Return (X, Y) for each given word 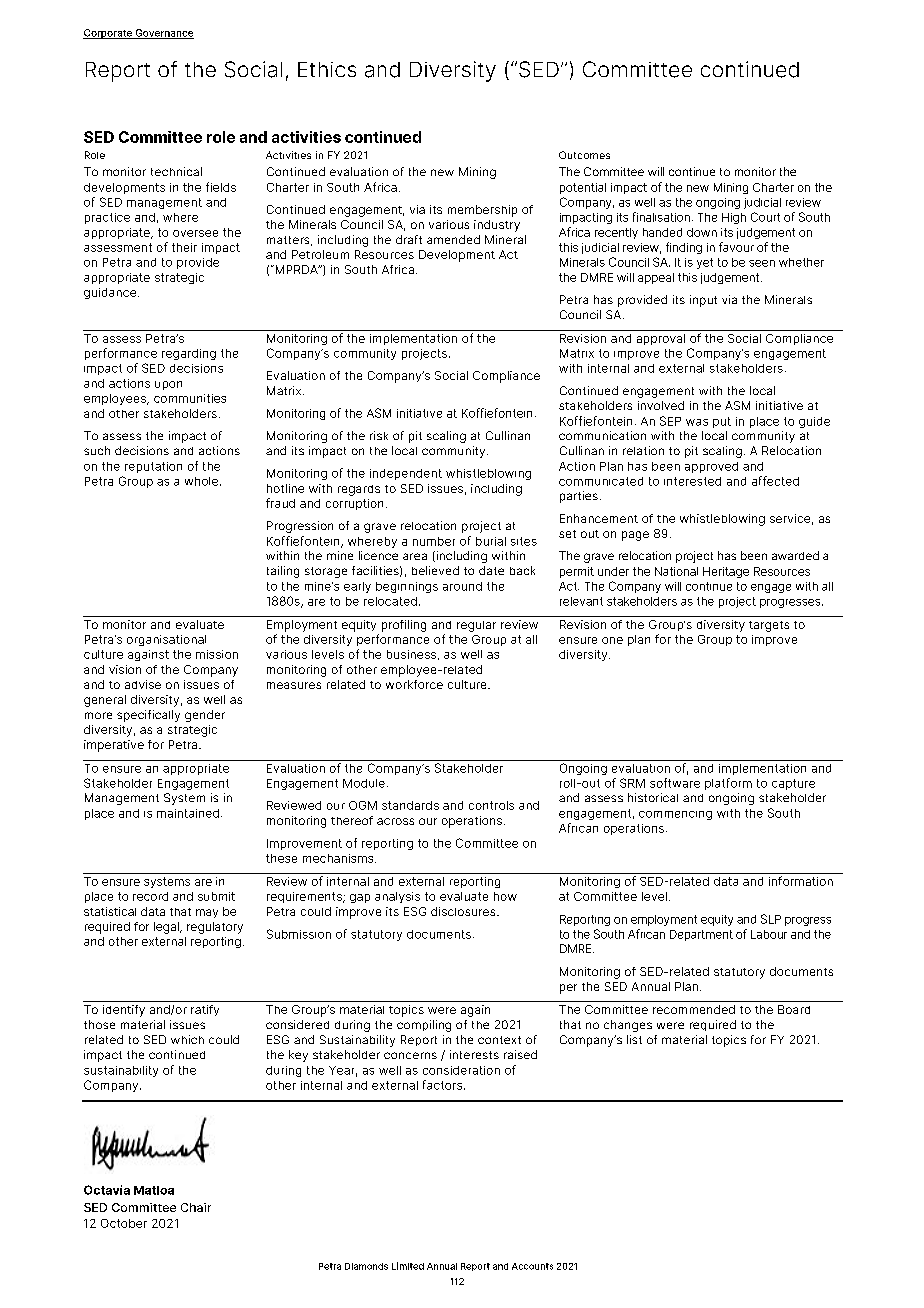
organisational (166, 640)
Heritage (726, 572)
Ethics (327, 69)
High (734, 218)
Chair (196, 1207)
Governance (163, 34)
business (411, 654)
